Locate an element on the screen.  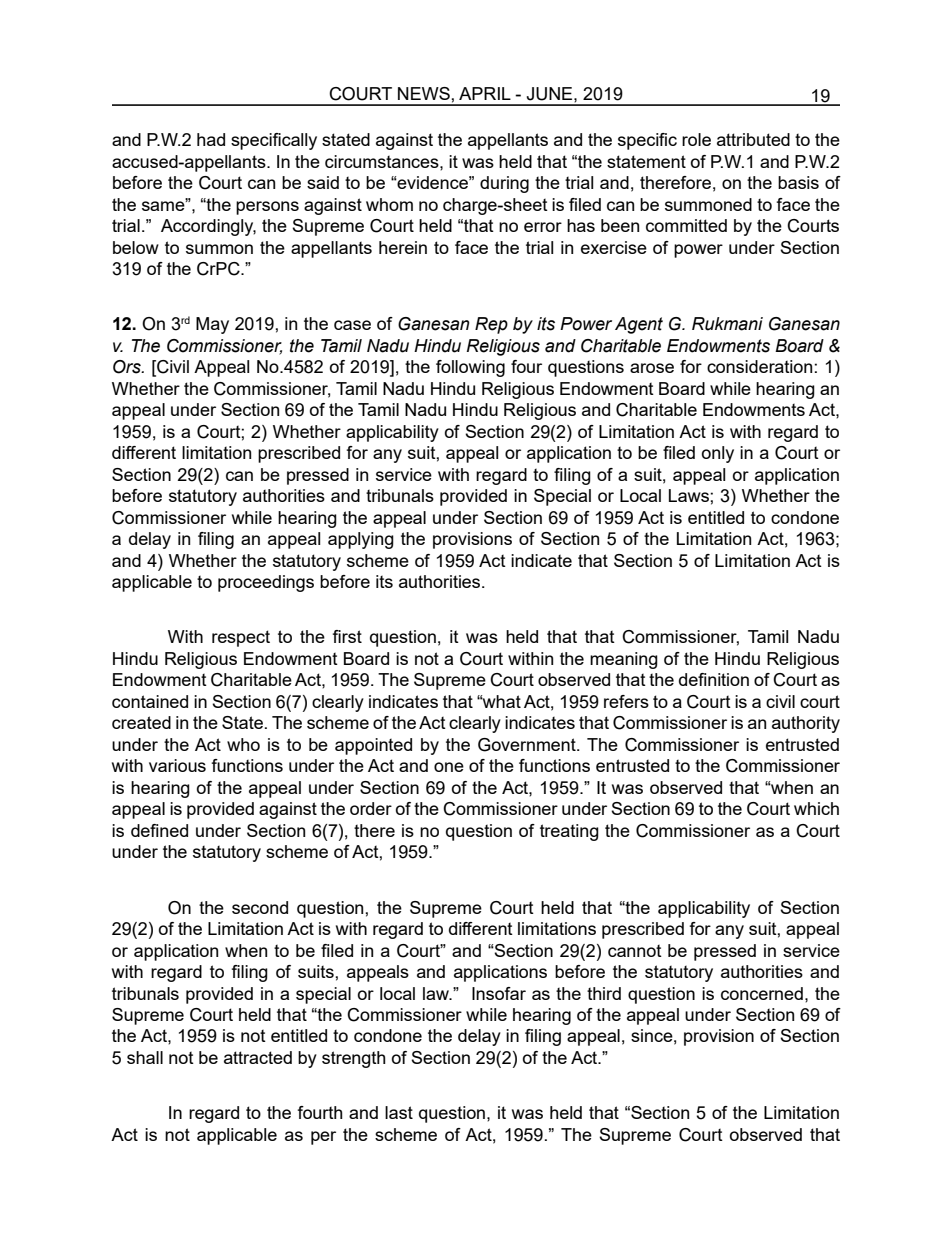
respect is located at coordinates (241, 638).
